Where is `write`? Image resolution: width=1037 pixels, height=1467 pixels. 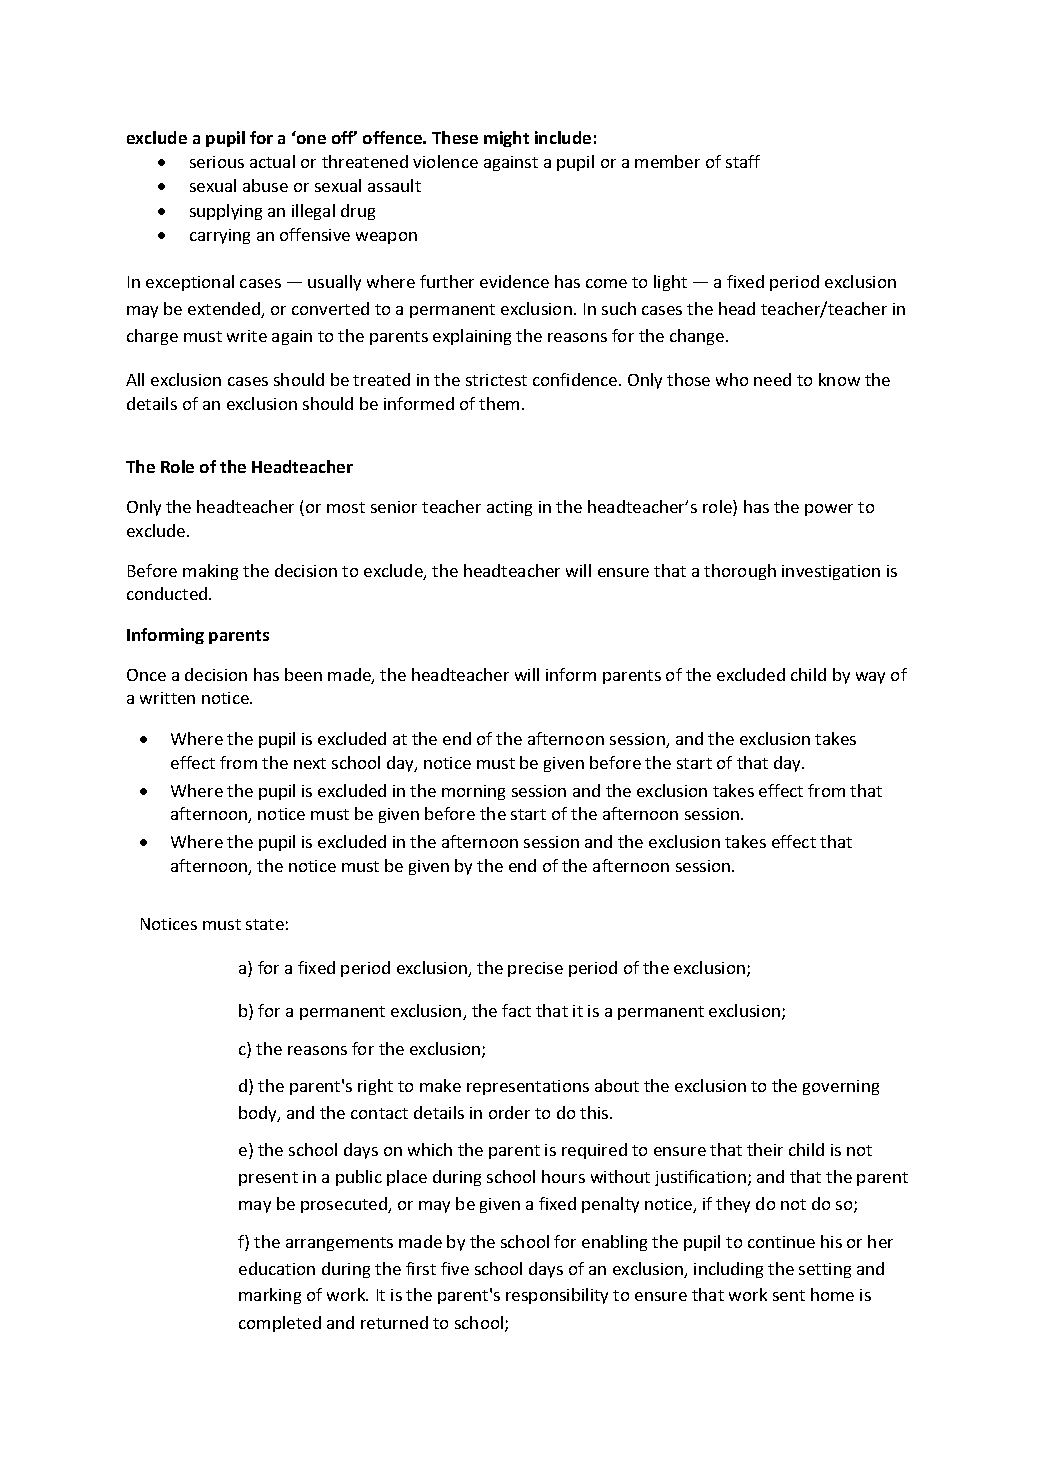 write is located at coordinates (247, 336).
